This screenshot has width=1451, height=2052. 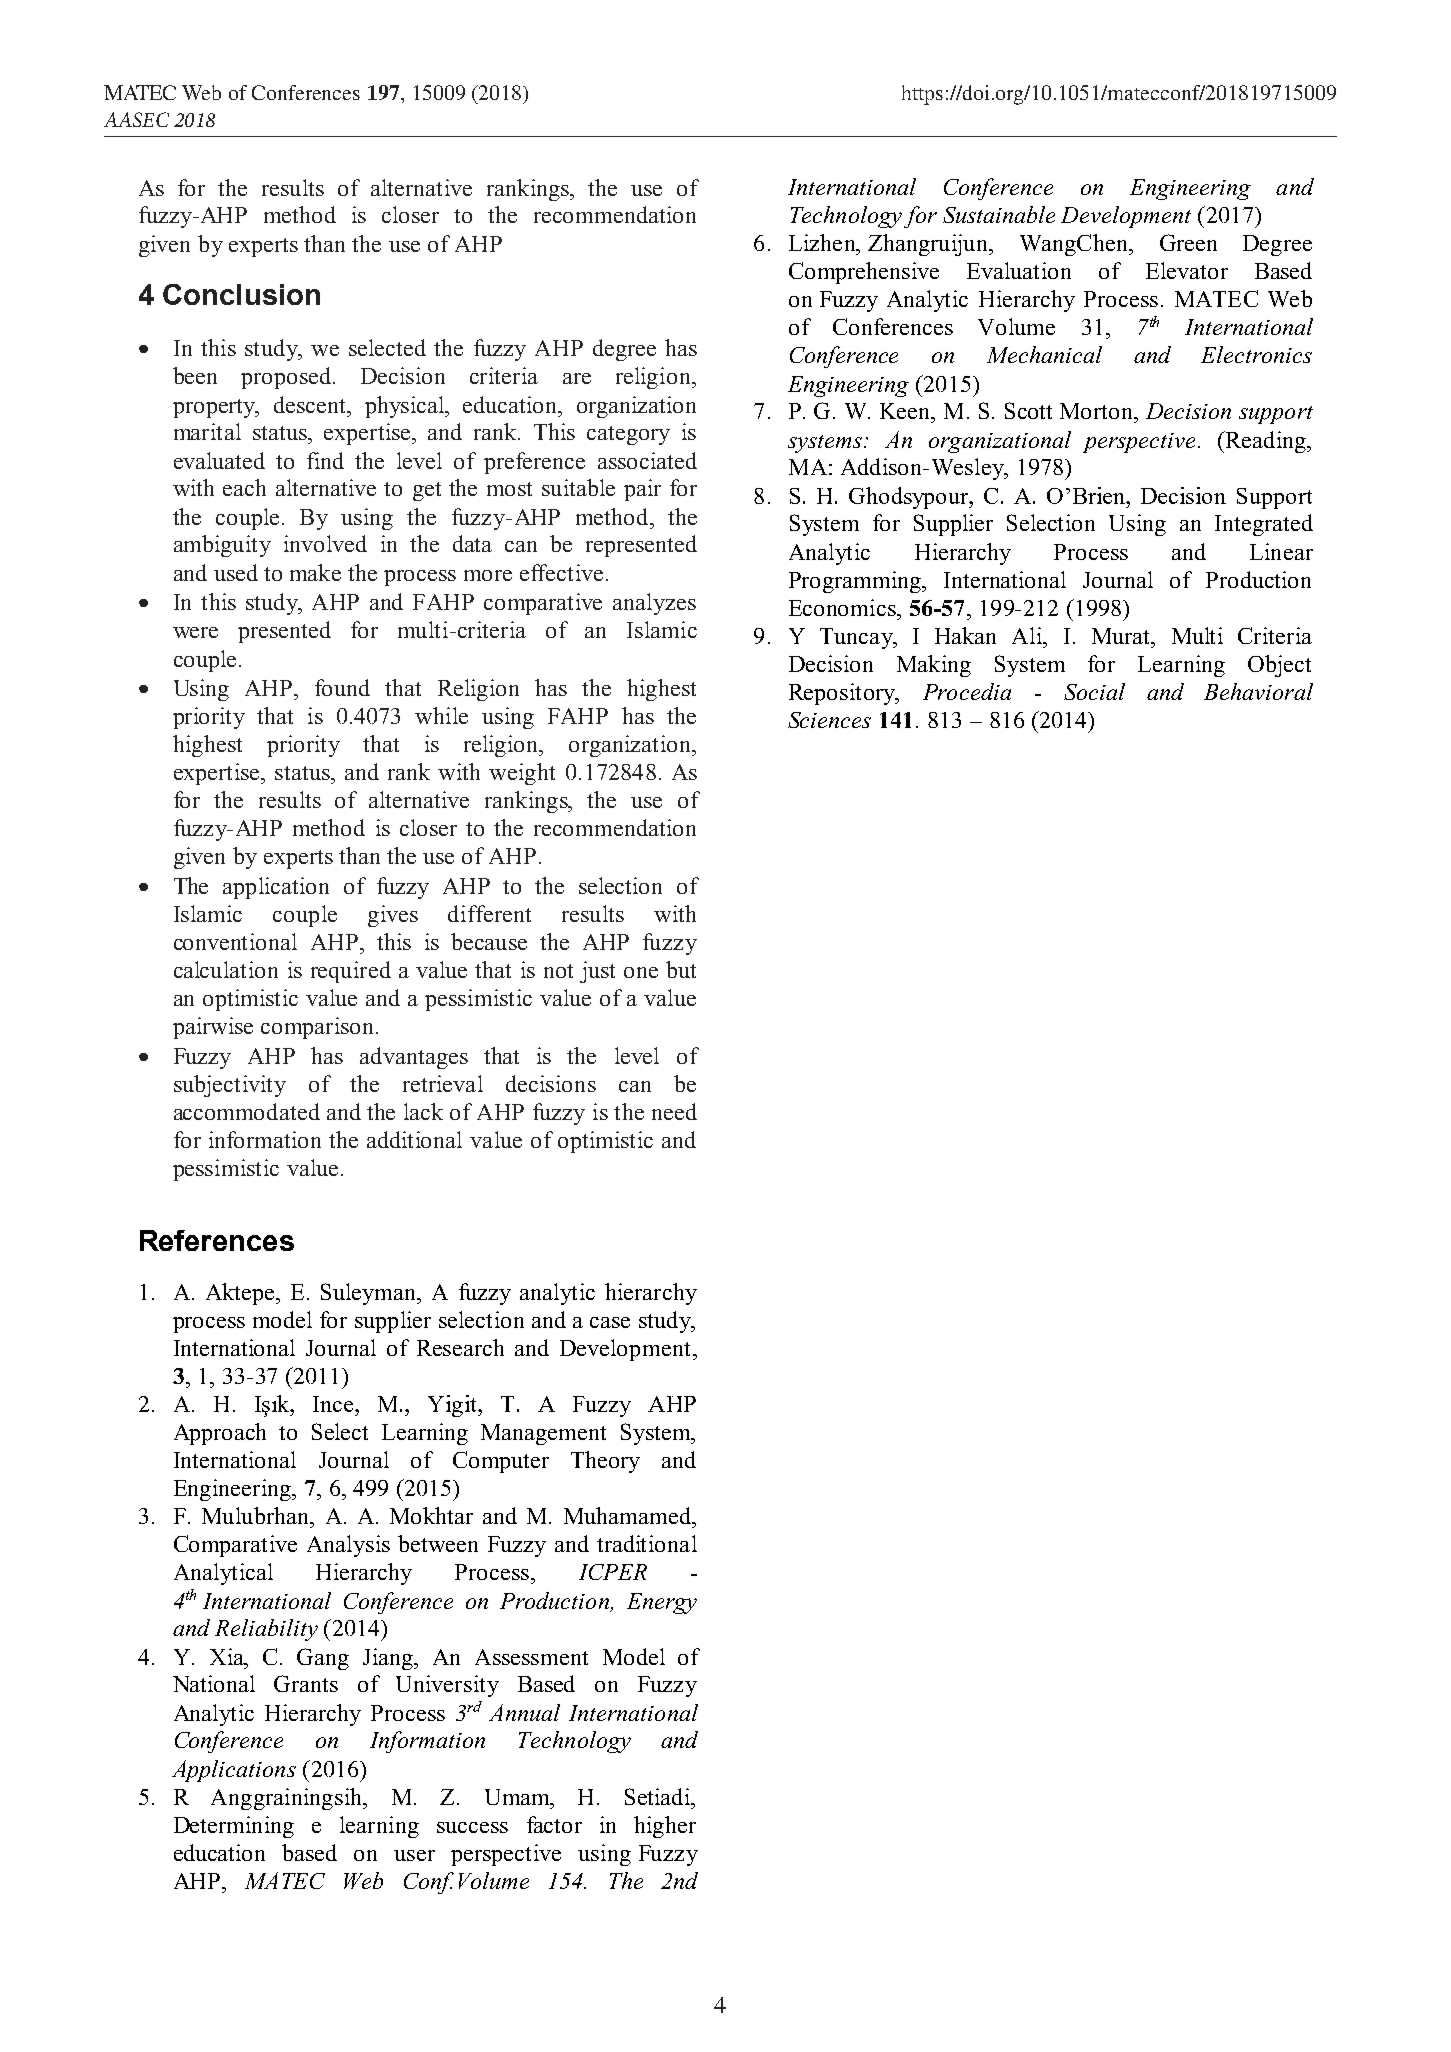 I want to click on Social, so click(x=1094, y=691).
